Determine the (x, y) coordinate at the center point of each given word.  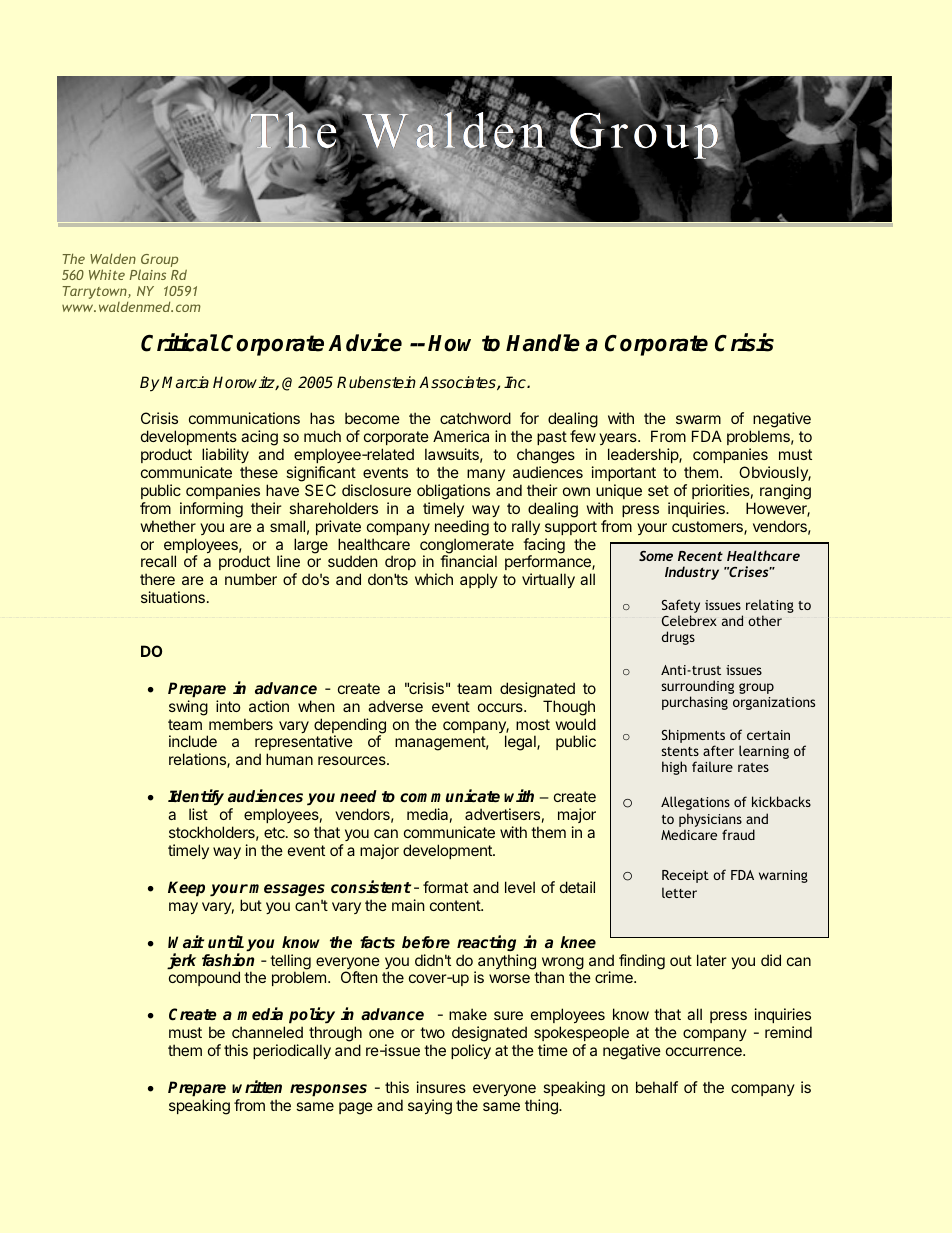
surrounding (698, 688)
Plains (148, 274)
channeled (267, 1032)
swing (188, 708)
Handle (543, 343)
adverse (395, 706)
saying (430, 1107)
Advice (365, 342)
